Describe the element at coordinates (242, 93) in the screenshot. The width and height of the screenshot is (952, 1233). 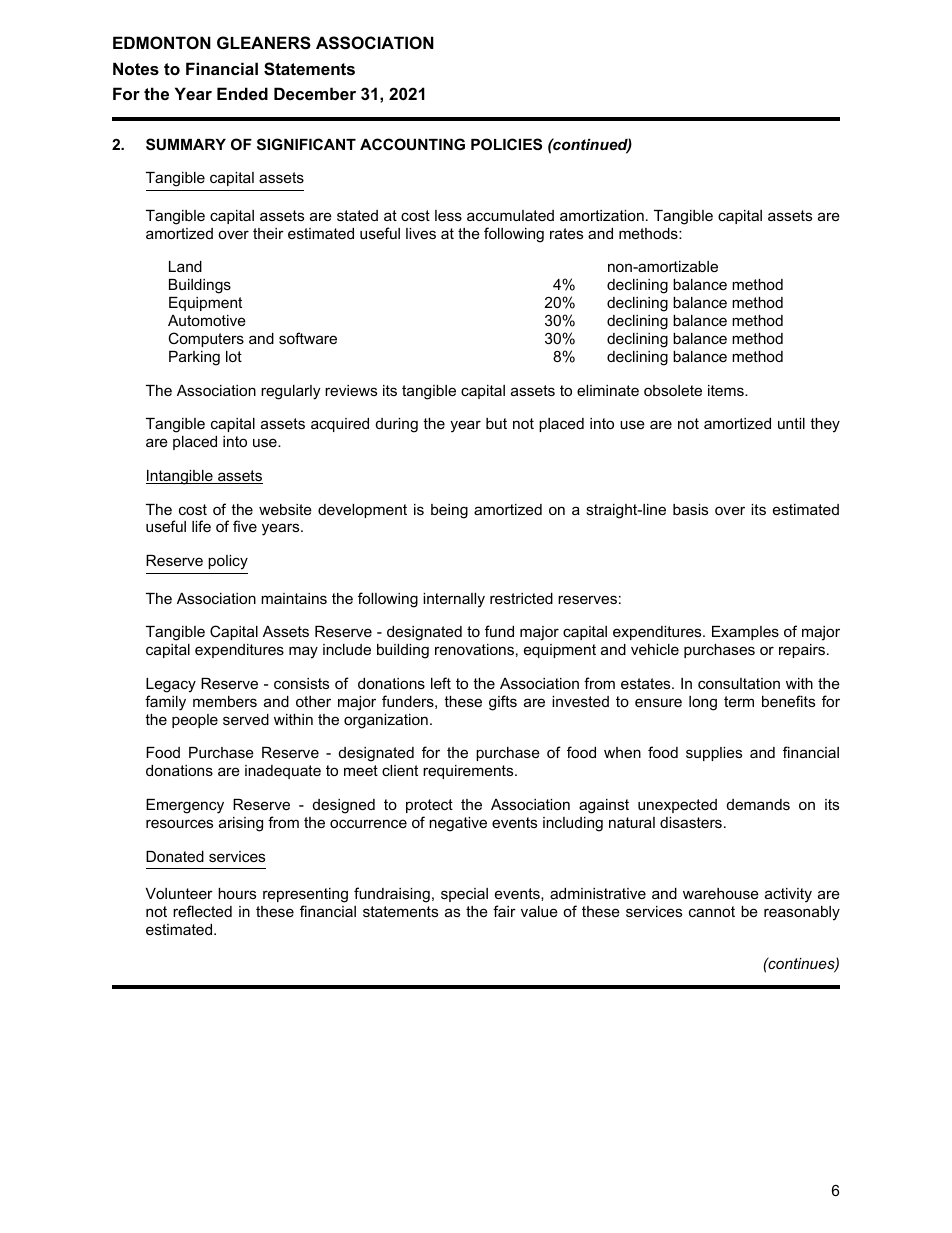
I see `Ended` at that location.
